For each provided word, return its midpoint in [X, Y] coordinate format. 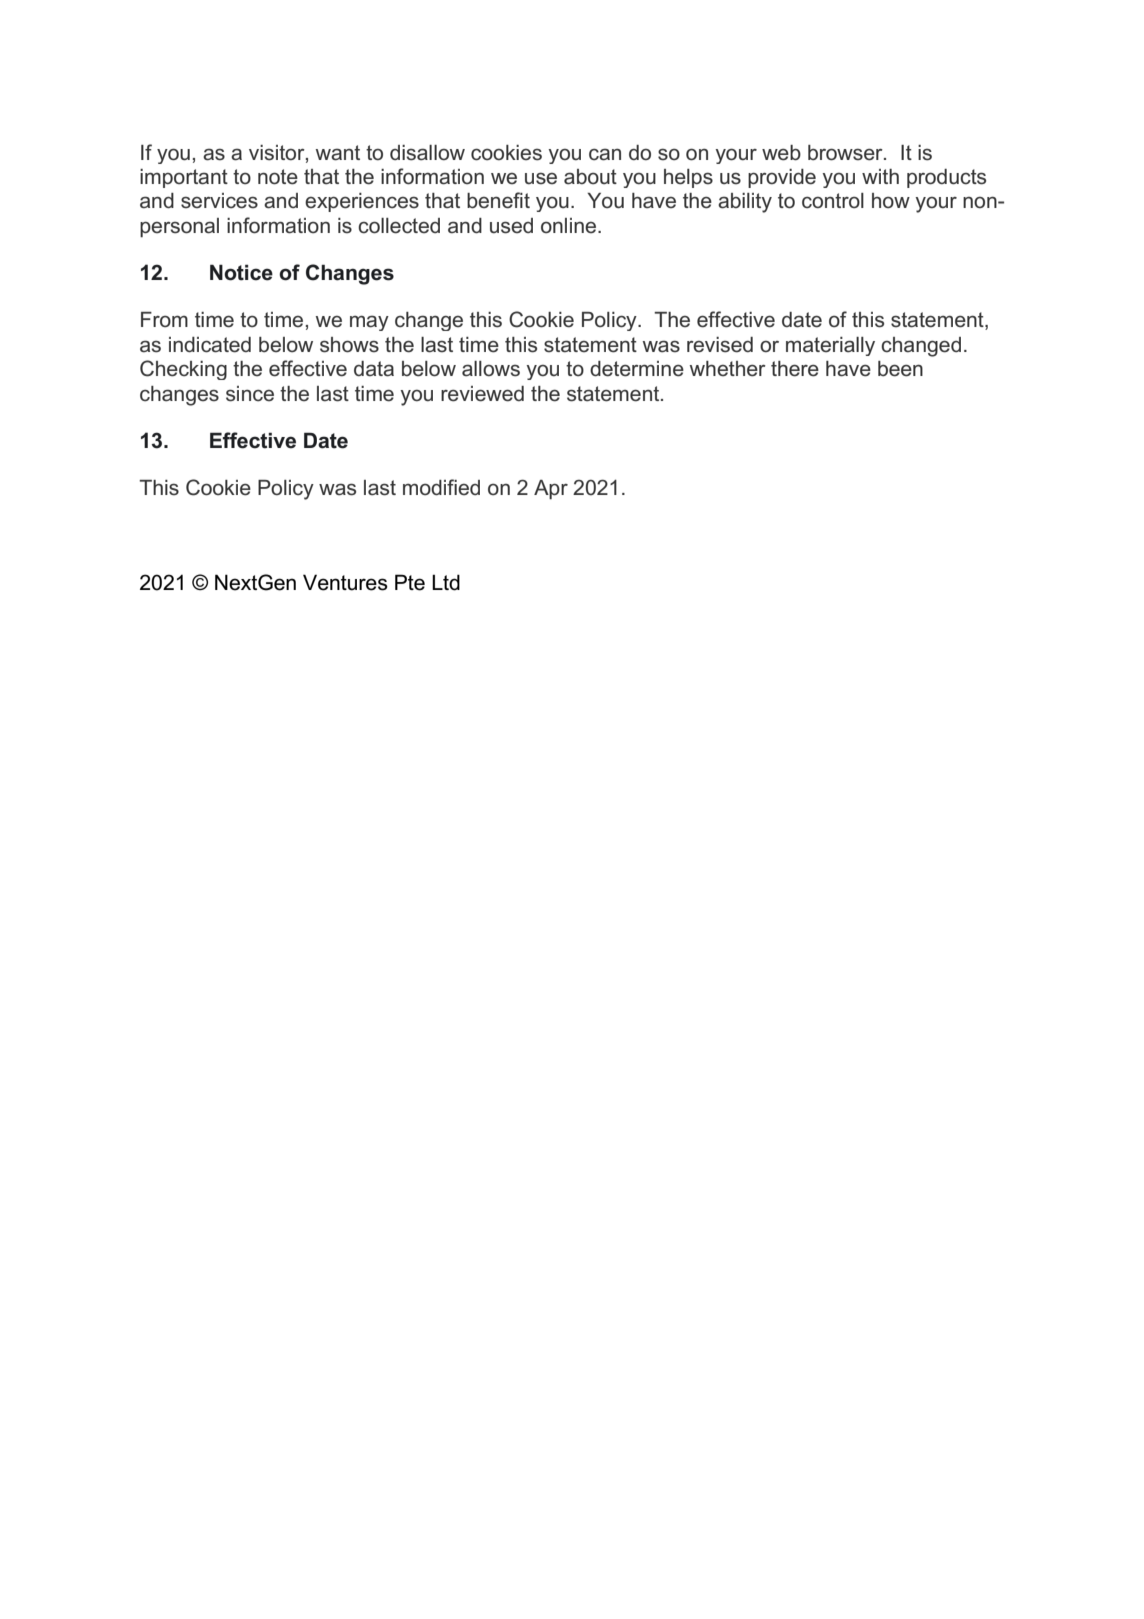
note [278, 177]
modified [441, 487]
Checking [183, 370]
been [900, 369]
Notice [241, 272]
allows [491, 369]
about [590, 177]
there [795, 369]
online [570, 226]
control [833, 201]
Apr [551, 490]
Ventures [345, 582]
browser [846, 153]
